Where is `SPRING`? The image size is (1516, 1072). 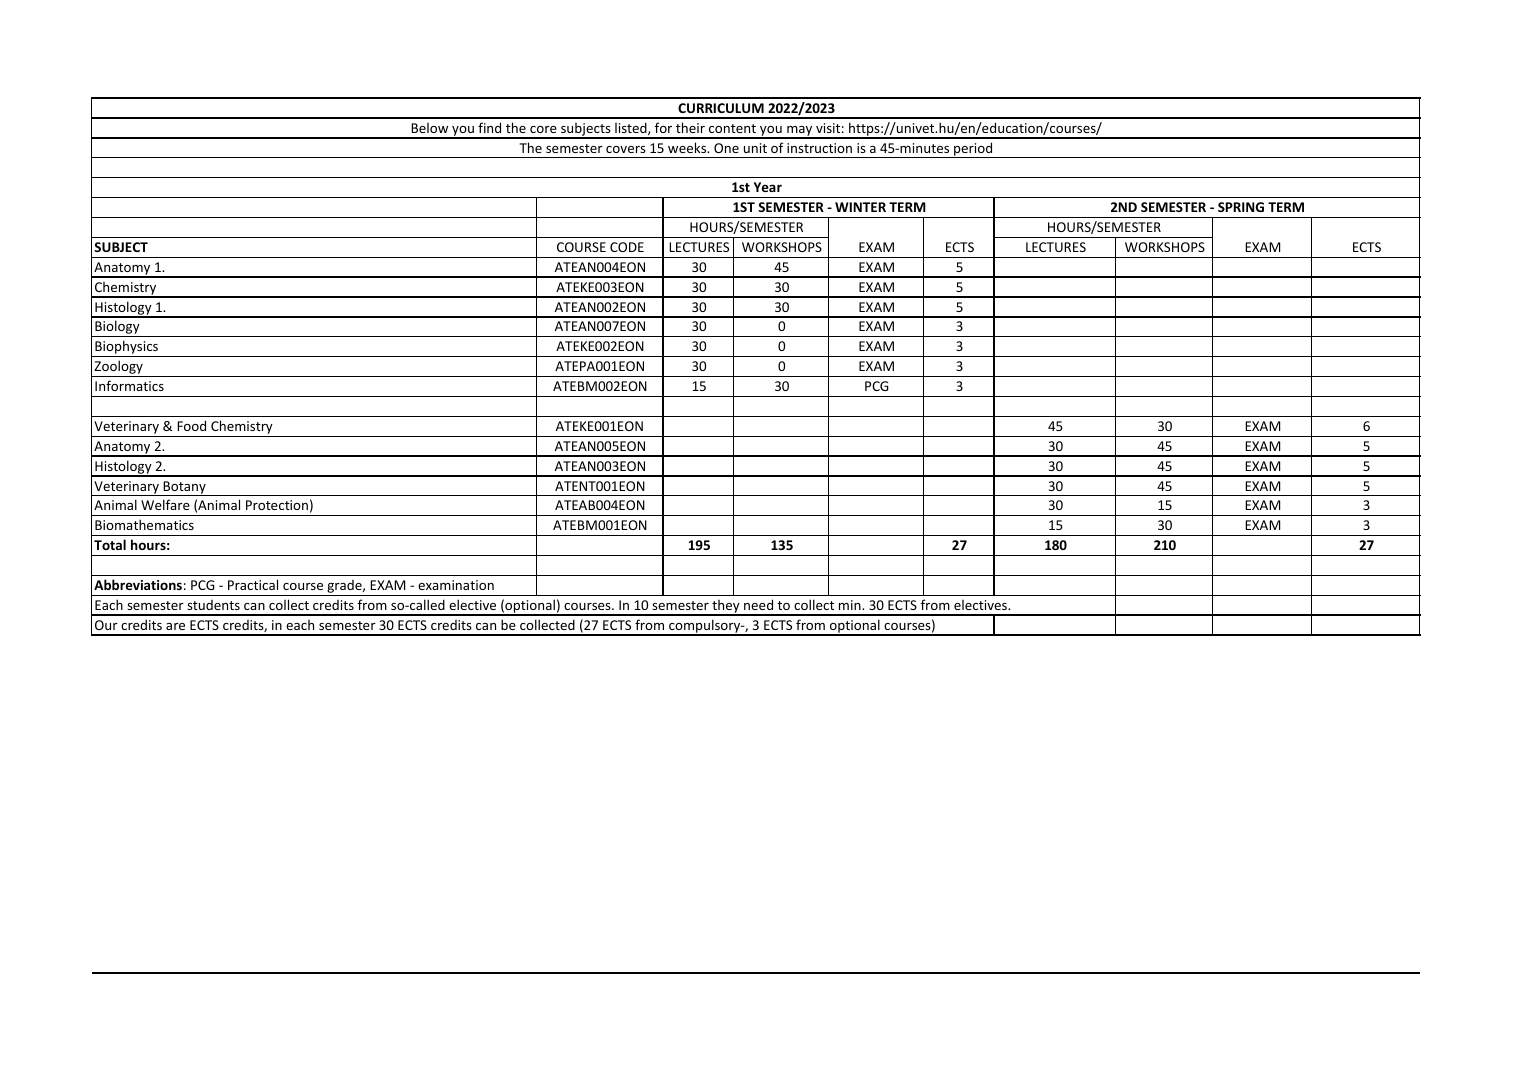
SPRING is located at coordinates (1241, 207).
